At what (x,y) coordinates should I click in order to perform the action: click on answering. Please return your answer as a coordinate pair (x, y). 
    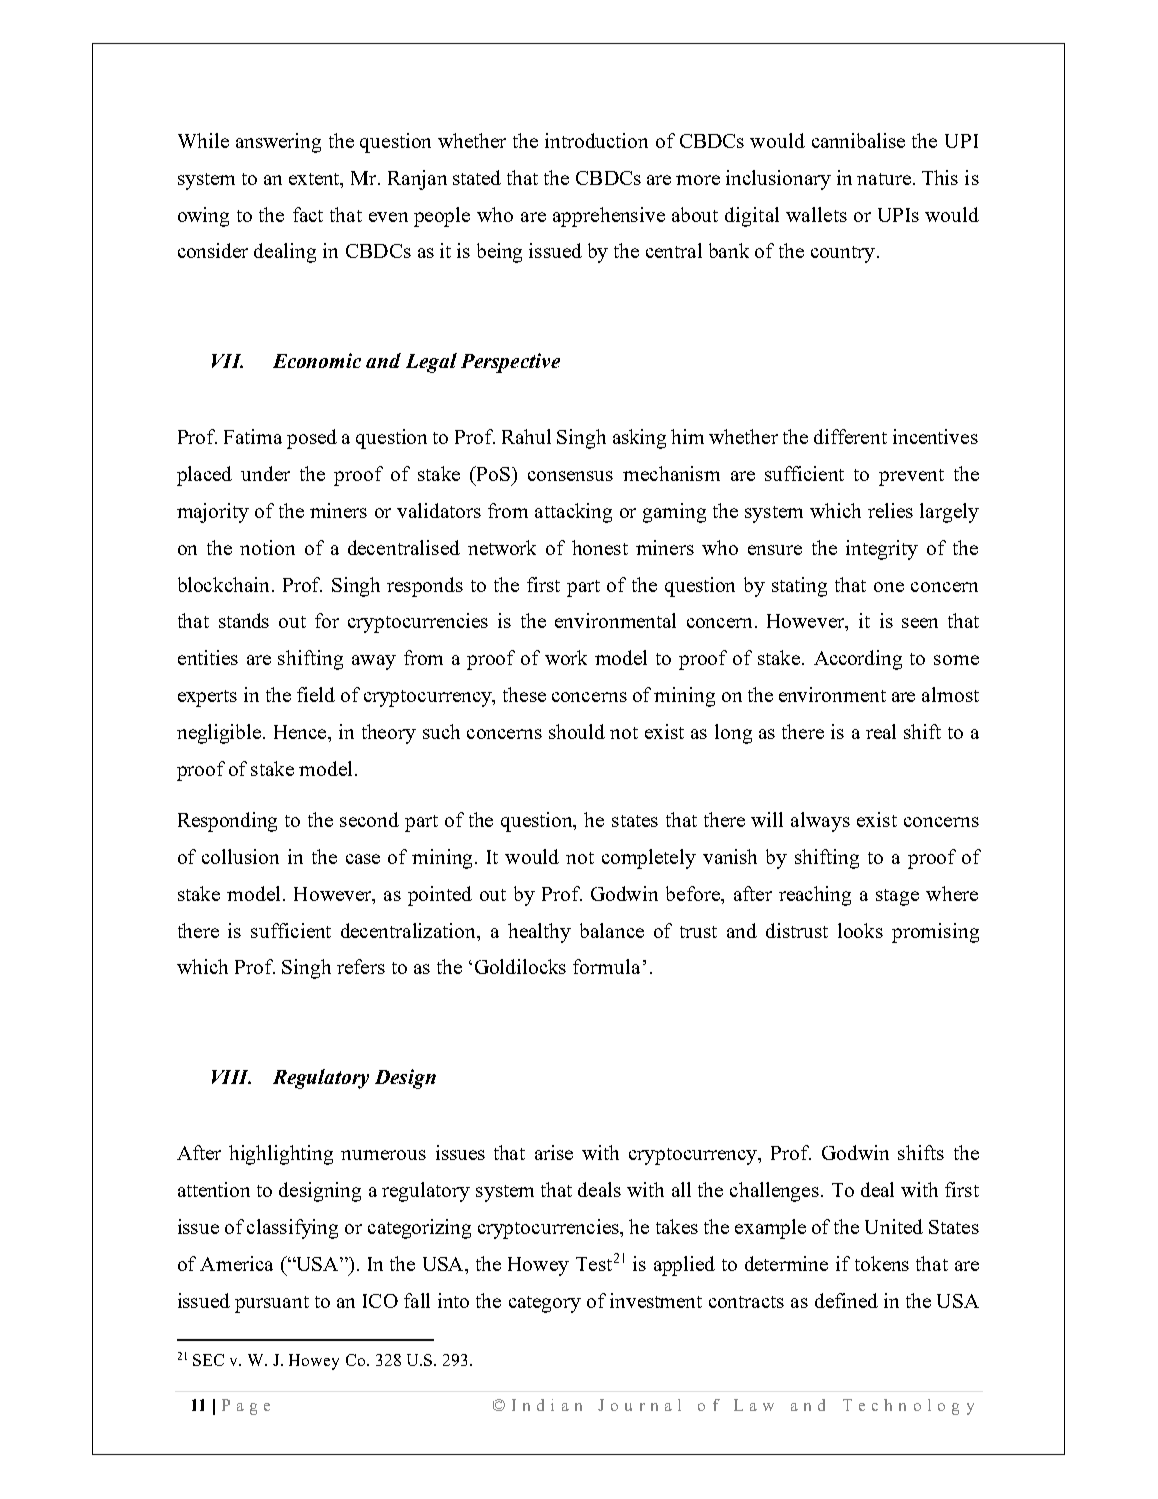
    Looking at the image, I should click on (278, 143).
